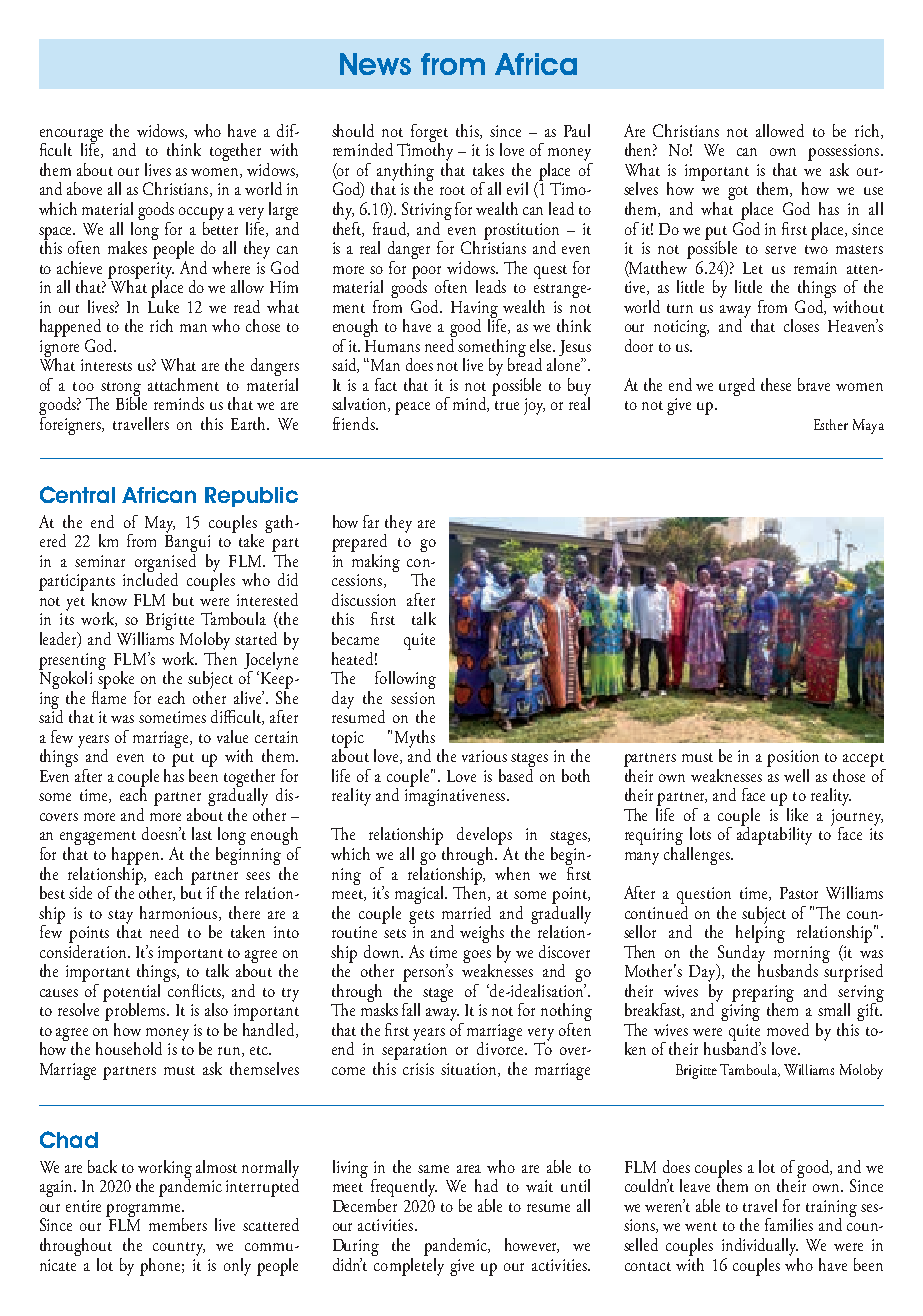 This screenshot has width=923, height=1316. Describe the element at coordinates (408, 1265) in the screenshot. I see `completely` at that location.
